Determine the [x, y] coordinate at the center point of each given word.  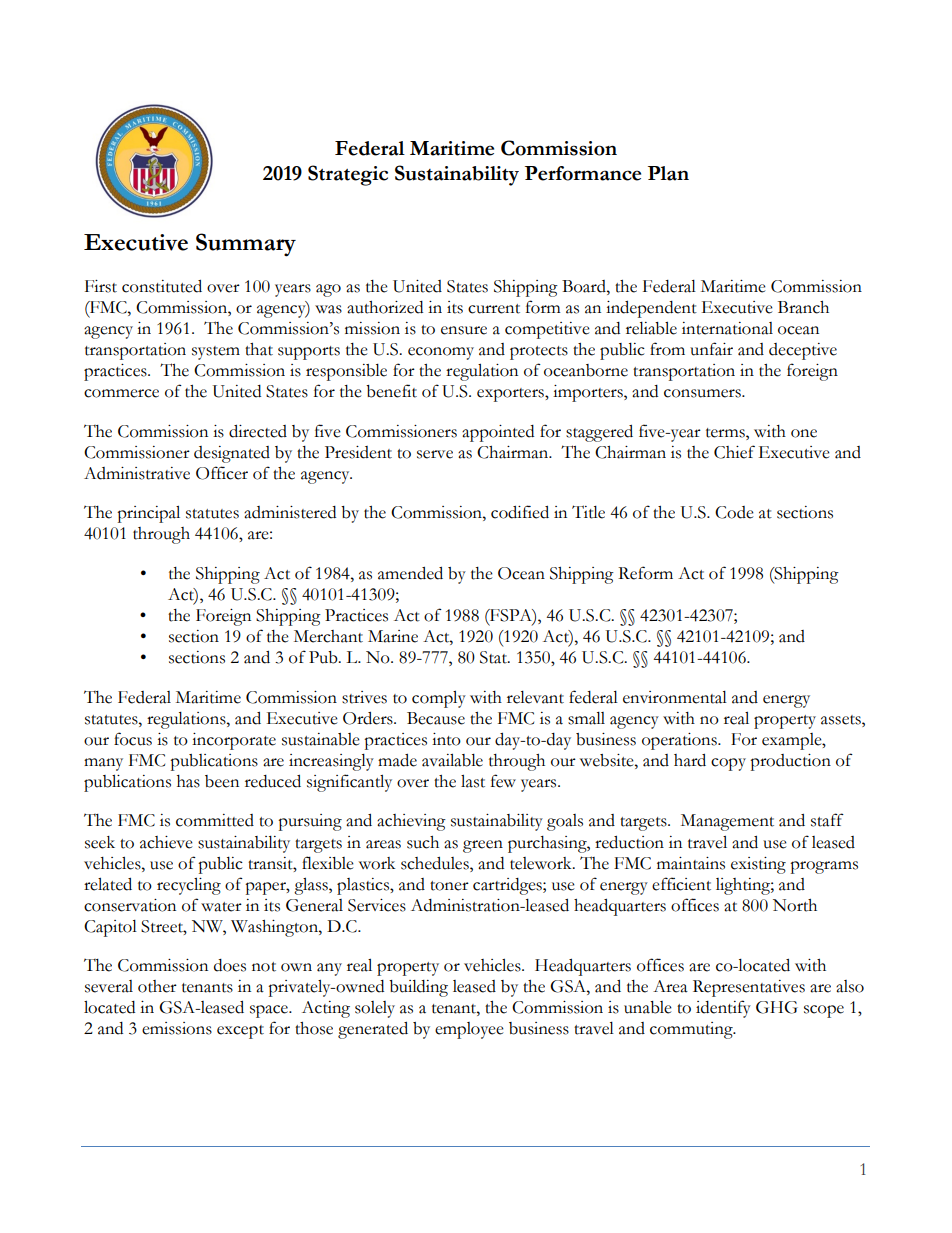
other [157, 986]
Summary [246, 245]
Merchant [328, 636]
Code [734, 512]
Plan [668, 173]
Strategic [348, 175]
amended [410, 573]
